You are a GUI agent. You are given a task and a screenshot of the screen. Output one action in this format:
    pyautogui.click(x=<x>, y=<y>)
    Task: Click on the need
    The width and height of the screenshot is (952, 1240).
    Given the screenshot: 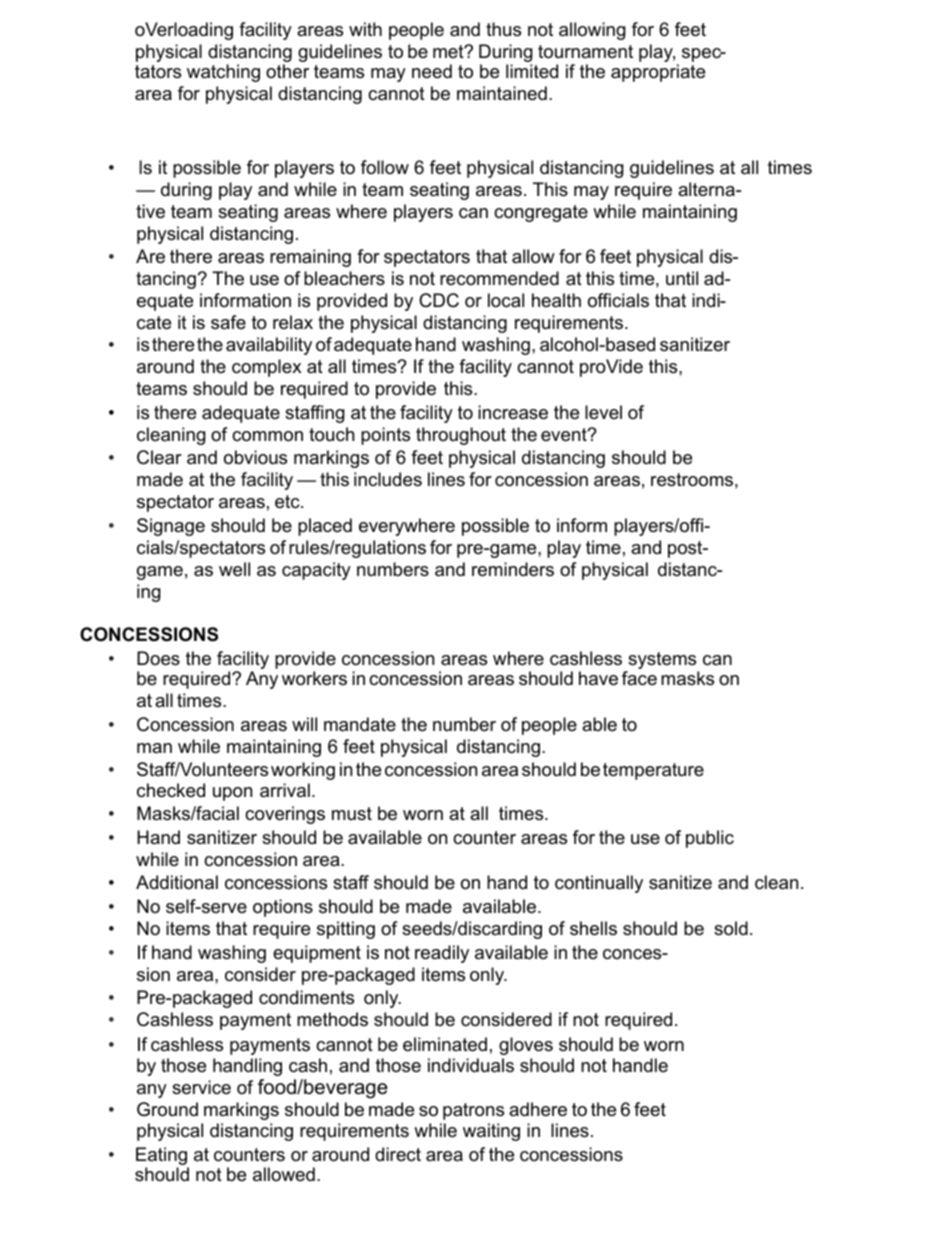 What is the action you would take?
    pyautogui.click(x=432, y=71)
